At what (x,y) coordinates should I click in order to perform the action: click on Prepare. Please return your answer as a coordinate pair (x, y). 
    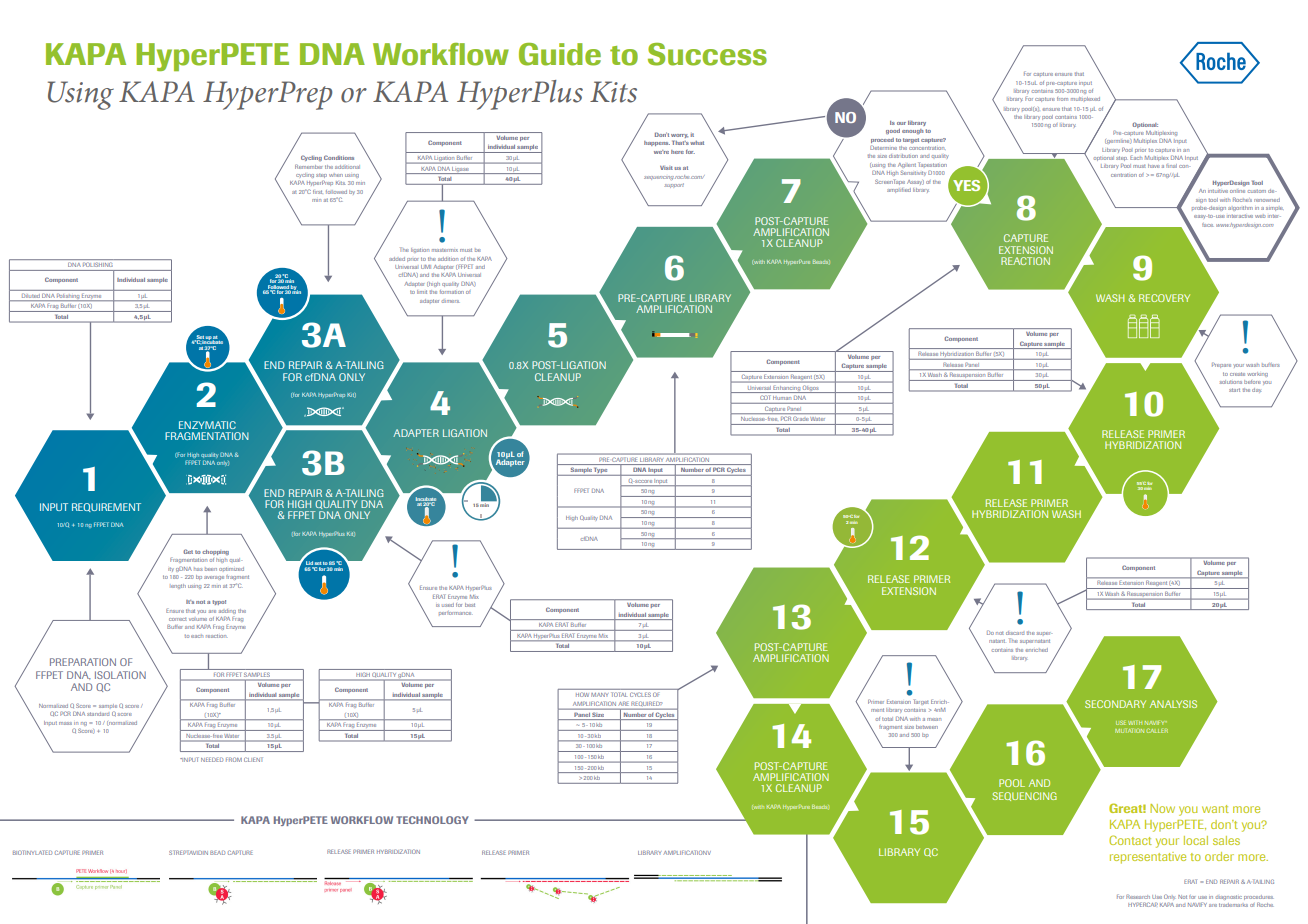
    Looking at the image, I should click on (1221, 365).
